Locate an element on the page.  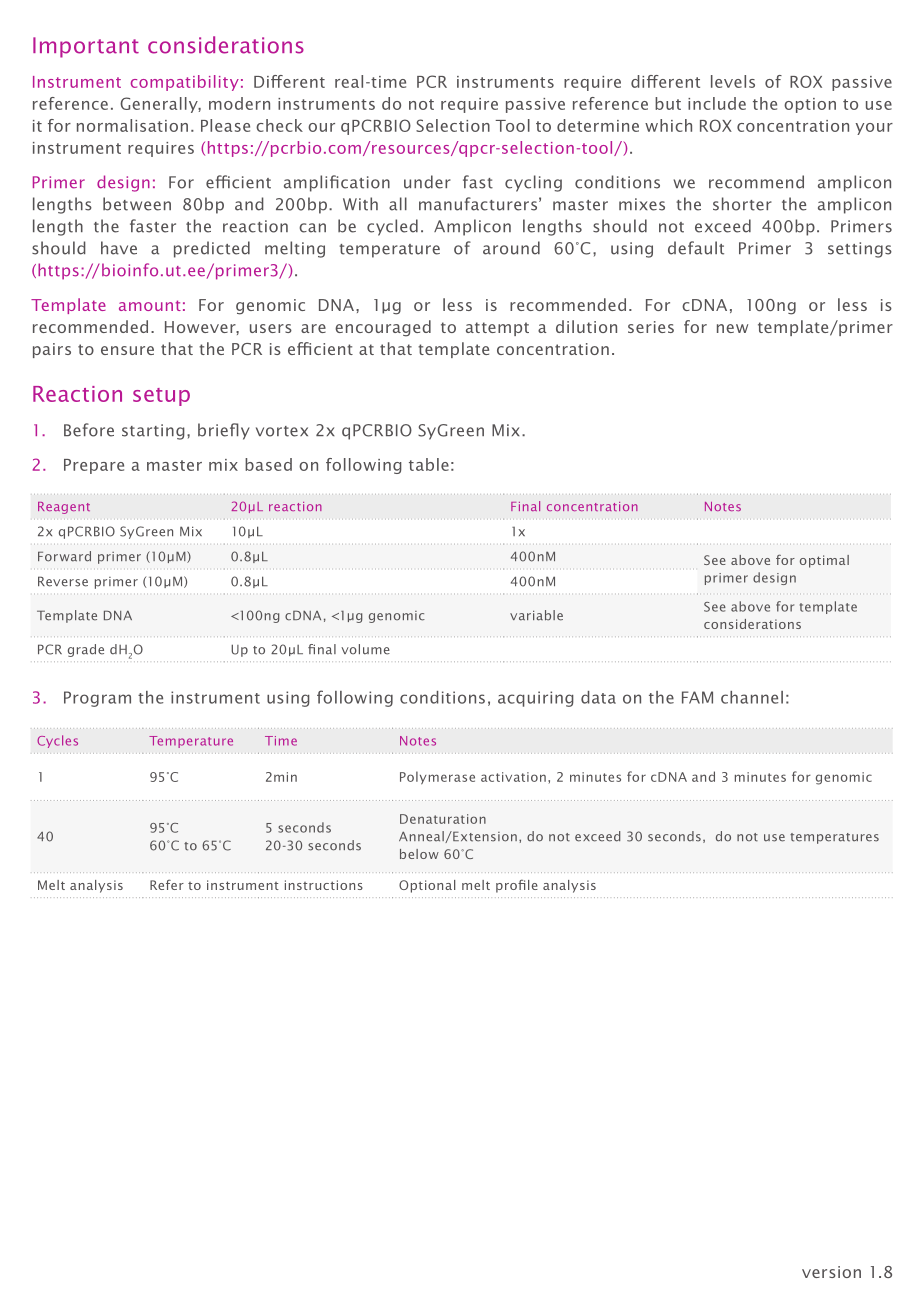
grade is located at coordinates (86, 650).
